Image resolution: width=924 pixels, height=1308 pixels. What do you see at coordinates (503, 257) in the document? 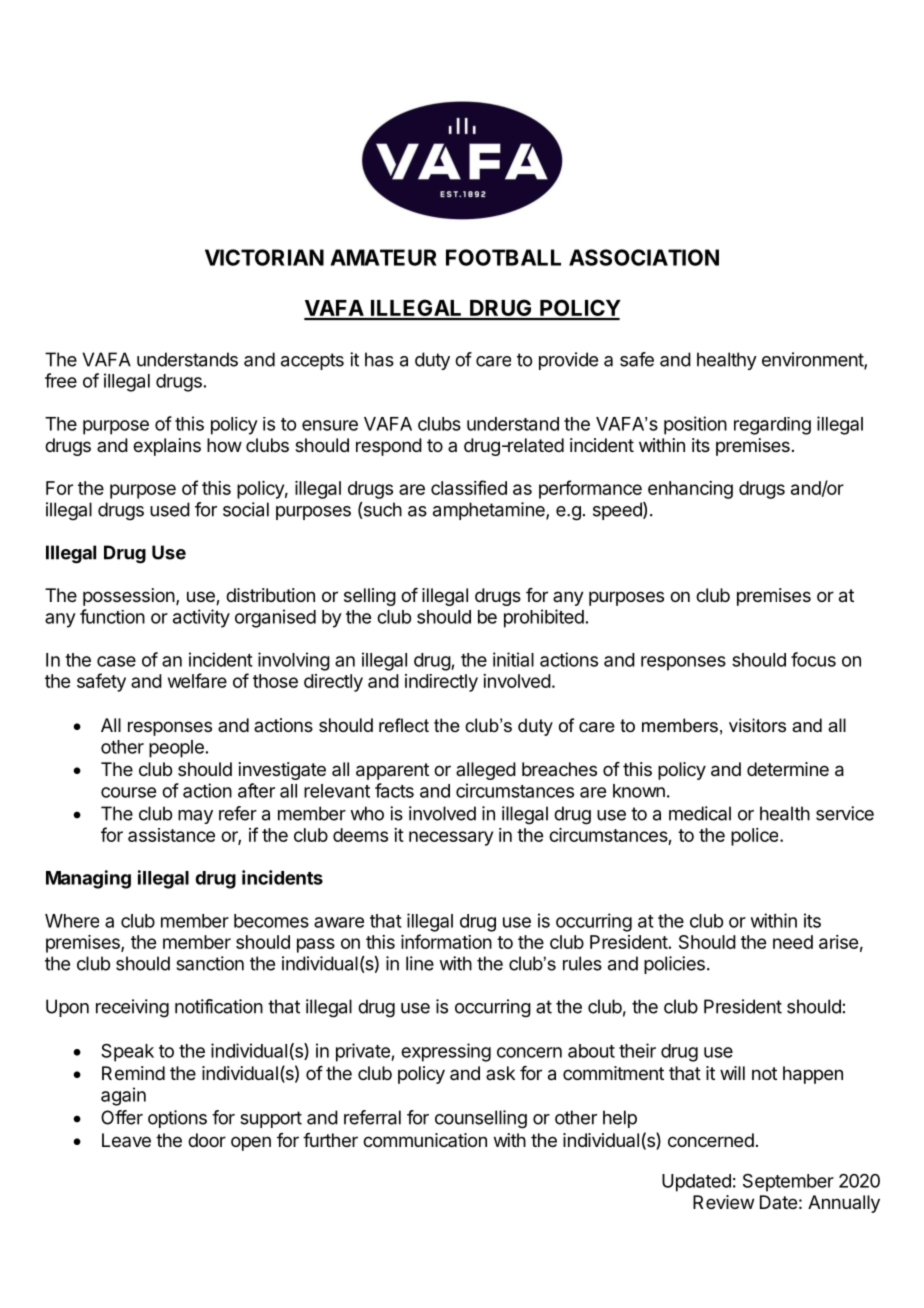
I see `FOOTBALL` at bounding box center [503, 257].
